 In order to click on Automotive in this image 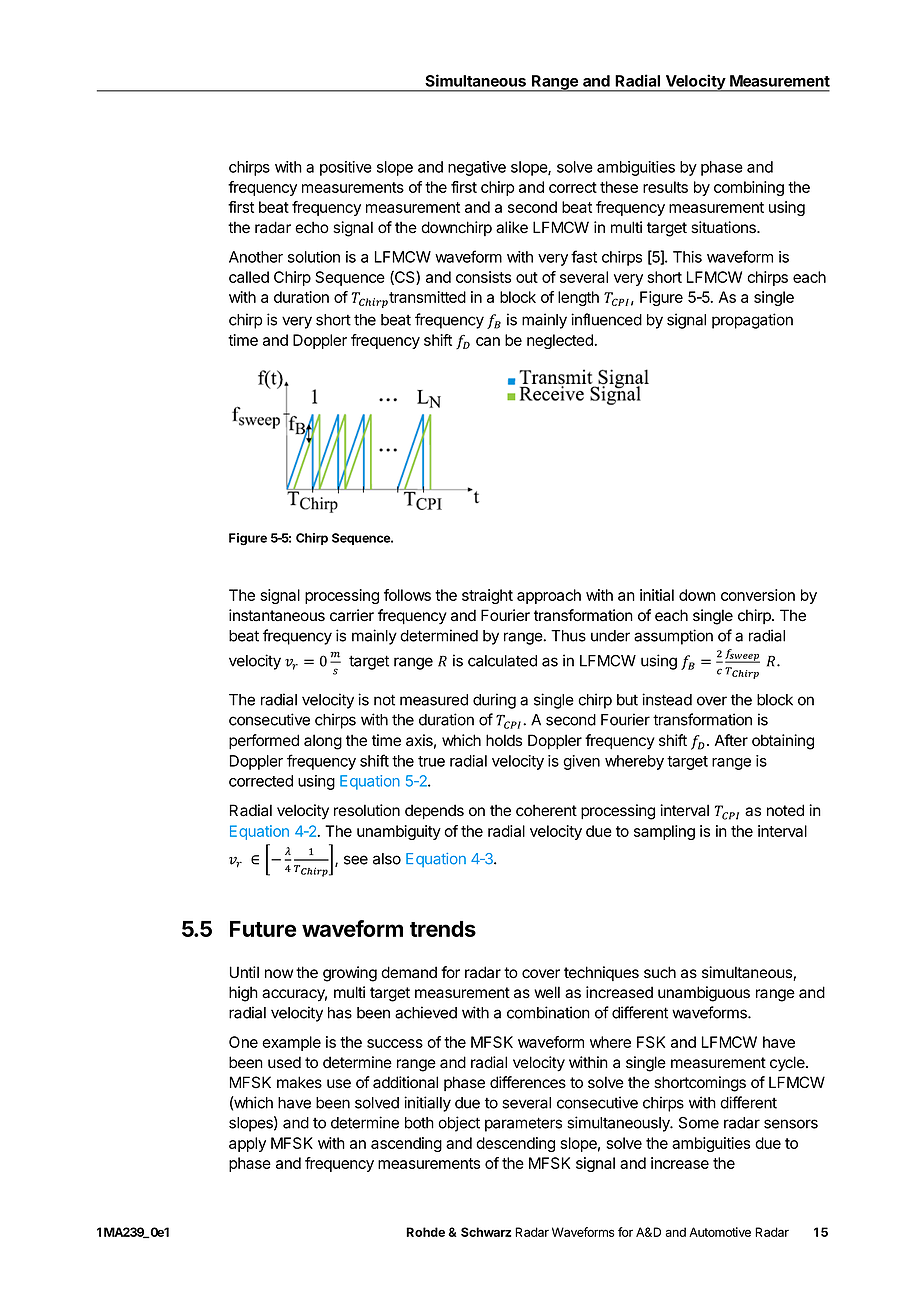, I will do `click(720, 1232)`.
